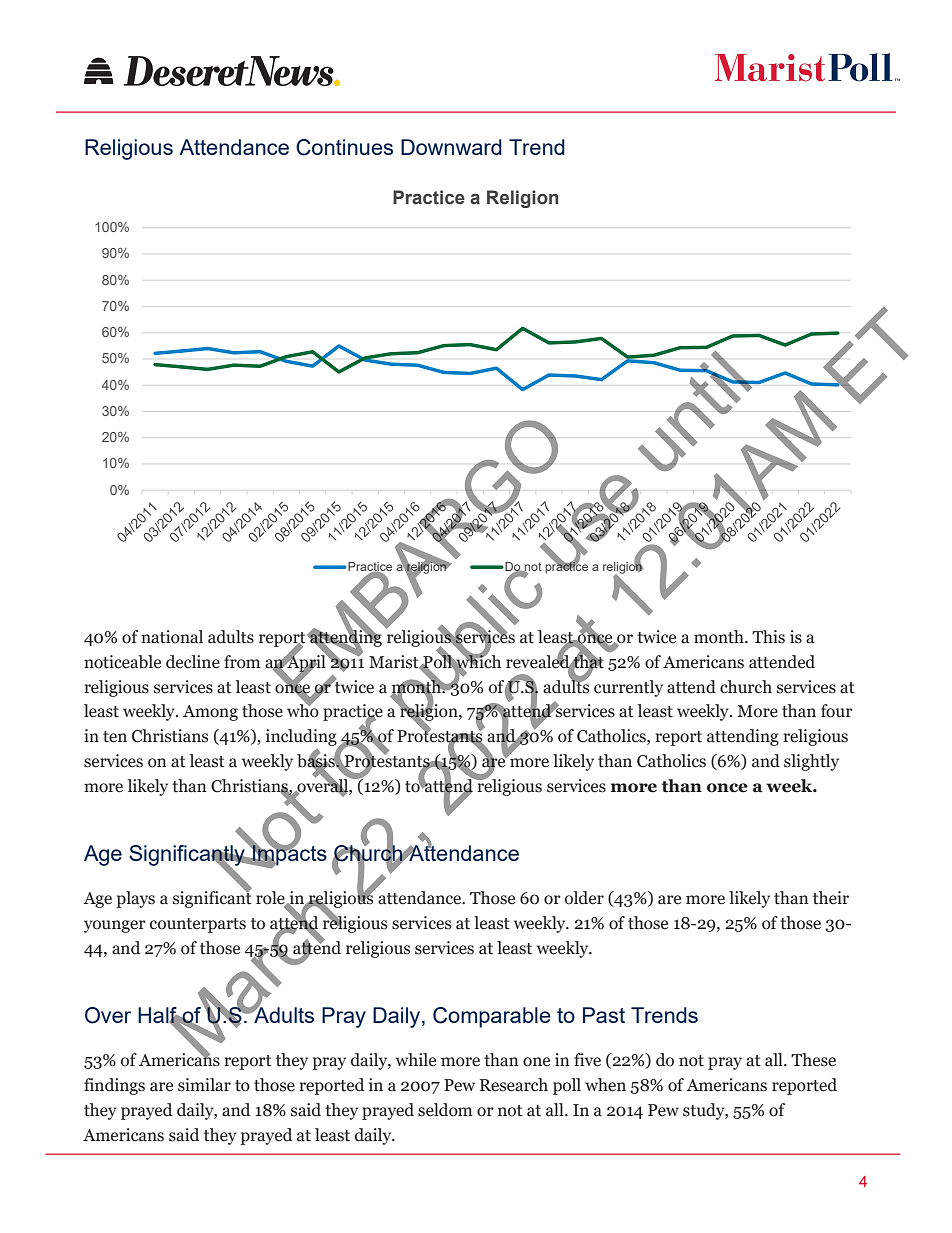 The width and height of the page is (952, 1233). What do you see at coordinates (204, 1085) in the page?
I see `similar` at bounding box center [204, 1085].
